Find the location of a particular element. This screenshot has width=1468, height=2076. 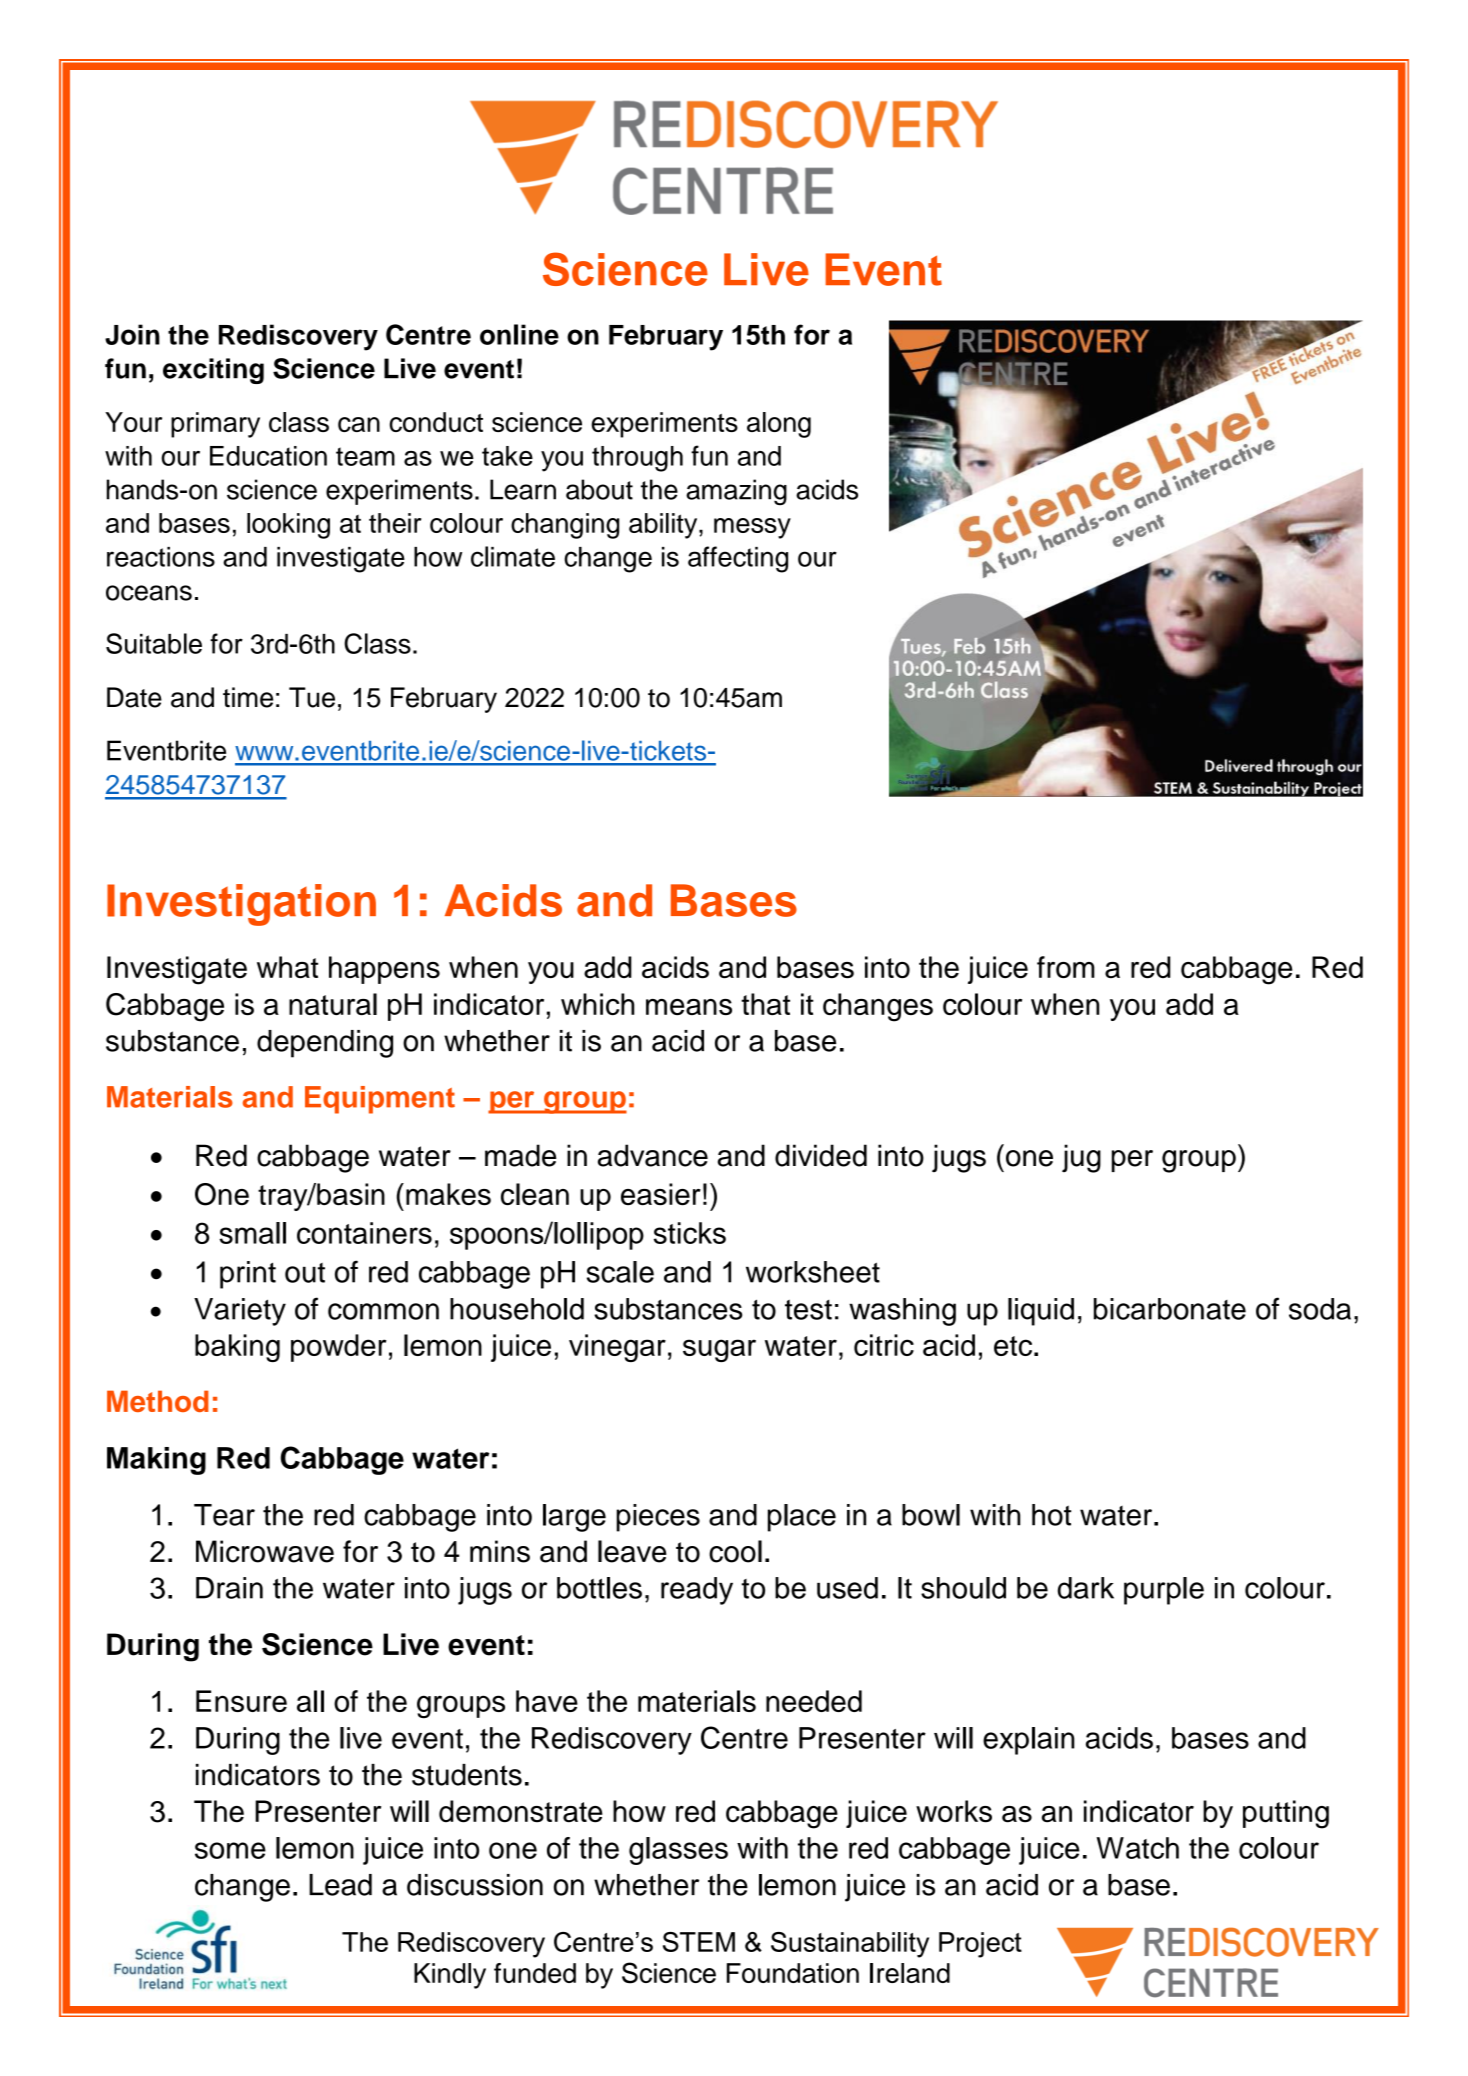

baking is located at coordinates (237, 1348).
